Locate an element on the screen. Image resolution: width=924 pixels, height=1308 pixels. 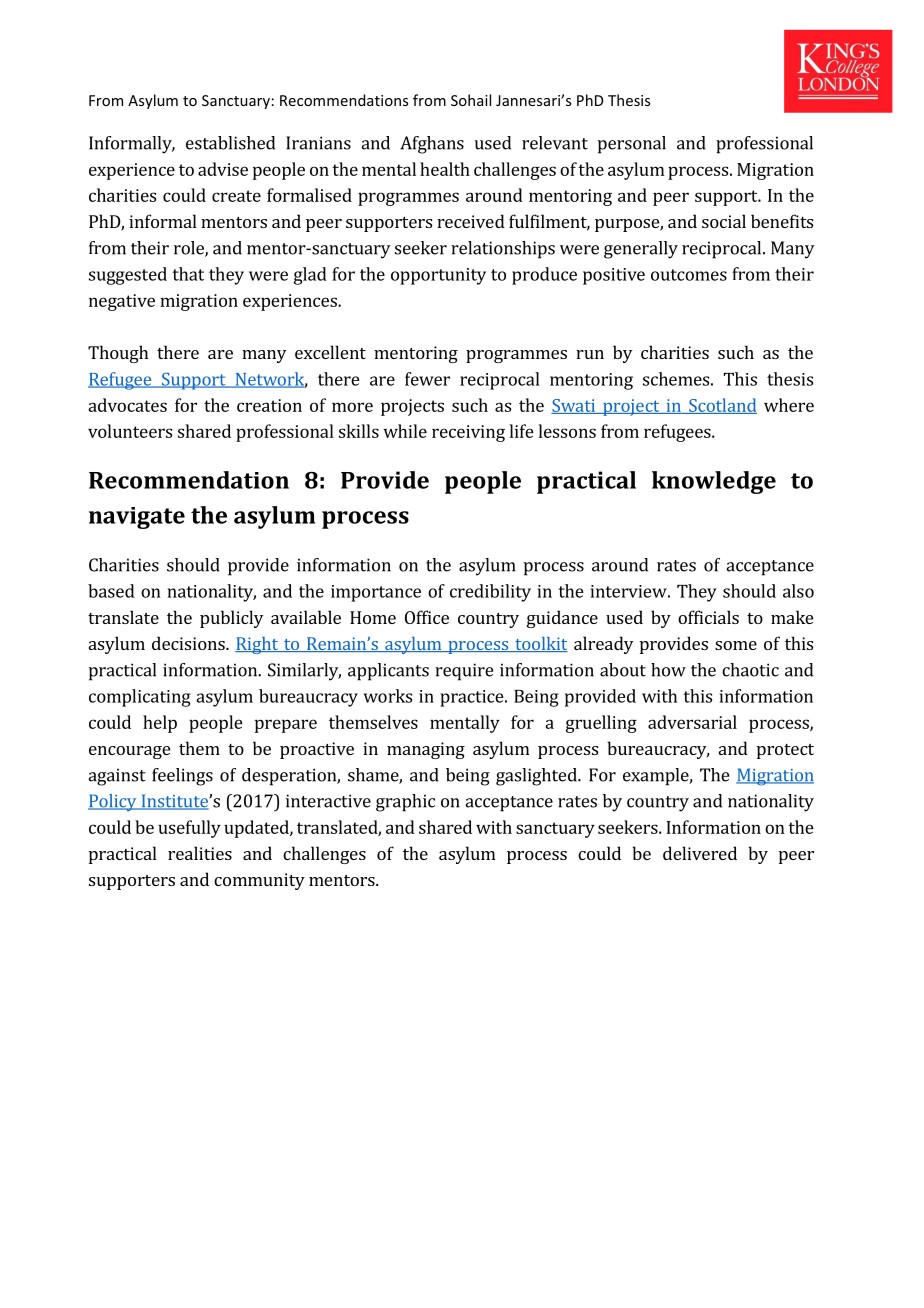
health is located at coordinates (445, 169).
